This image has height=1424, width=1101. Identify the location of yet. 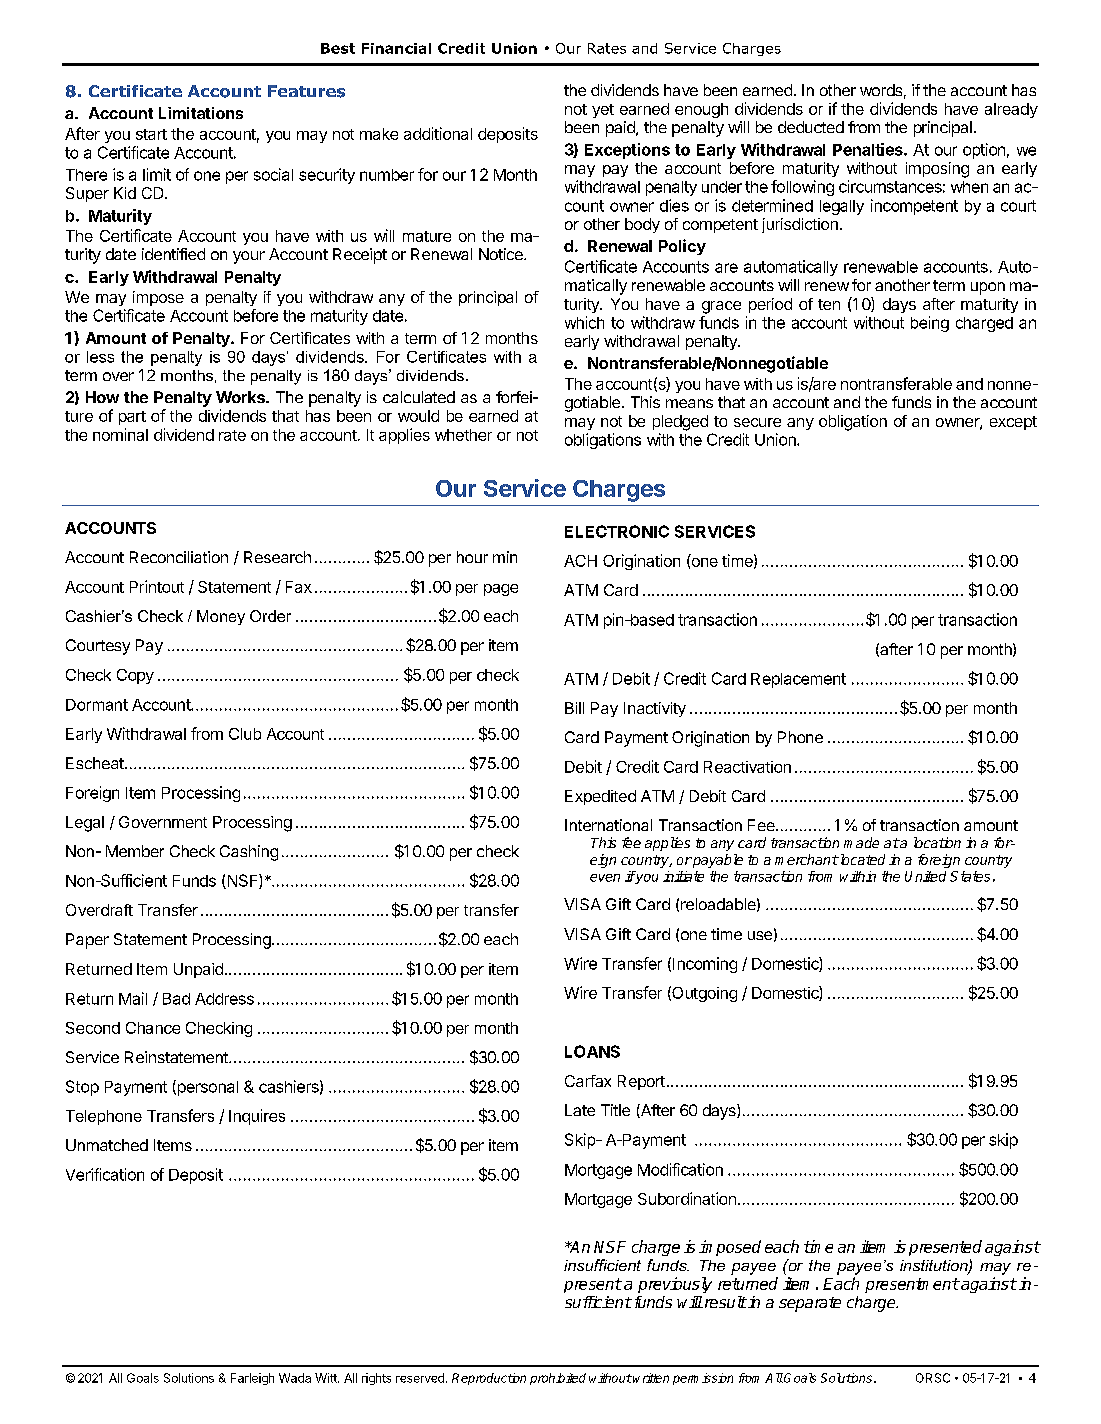
(603, 111).
